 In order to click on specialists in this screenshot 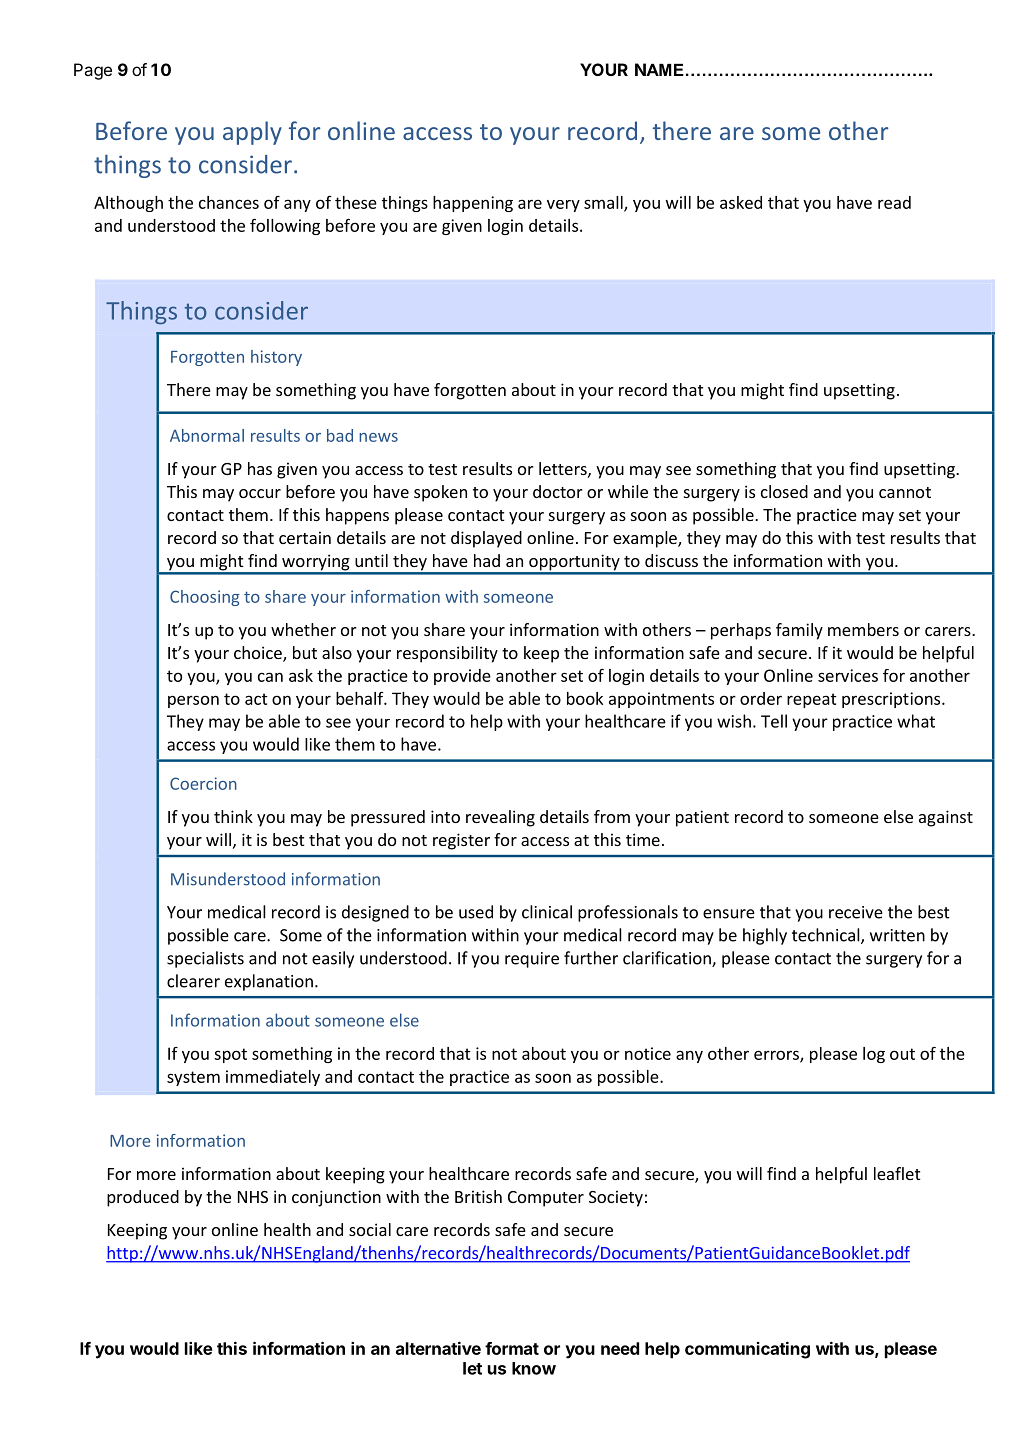, I will do `click(205, 959)`.
